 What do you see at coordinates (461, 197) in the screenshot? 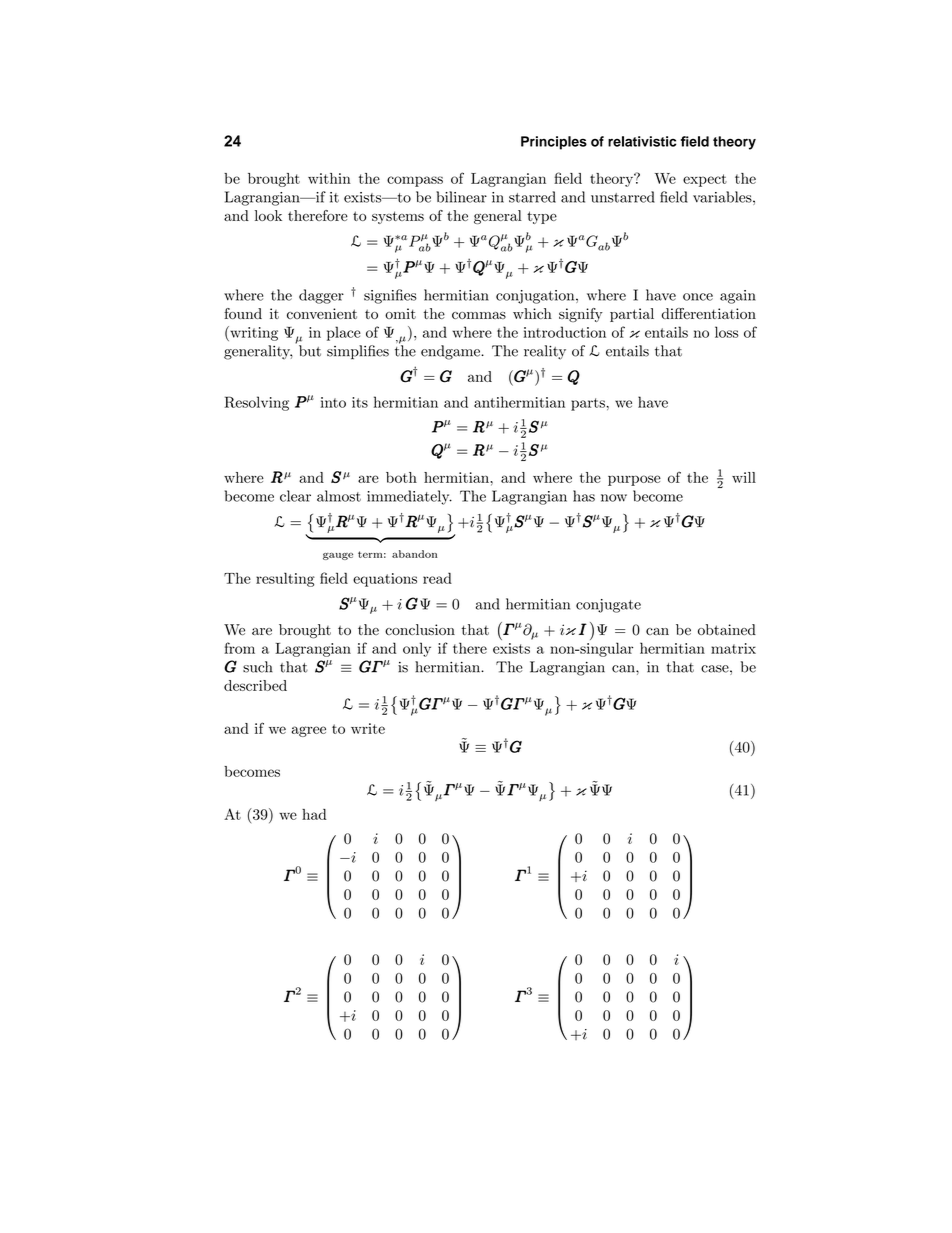
I see `bilinear` at bounding box center [461, 197].
